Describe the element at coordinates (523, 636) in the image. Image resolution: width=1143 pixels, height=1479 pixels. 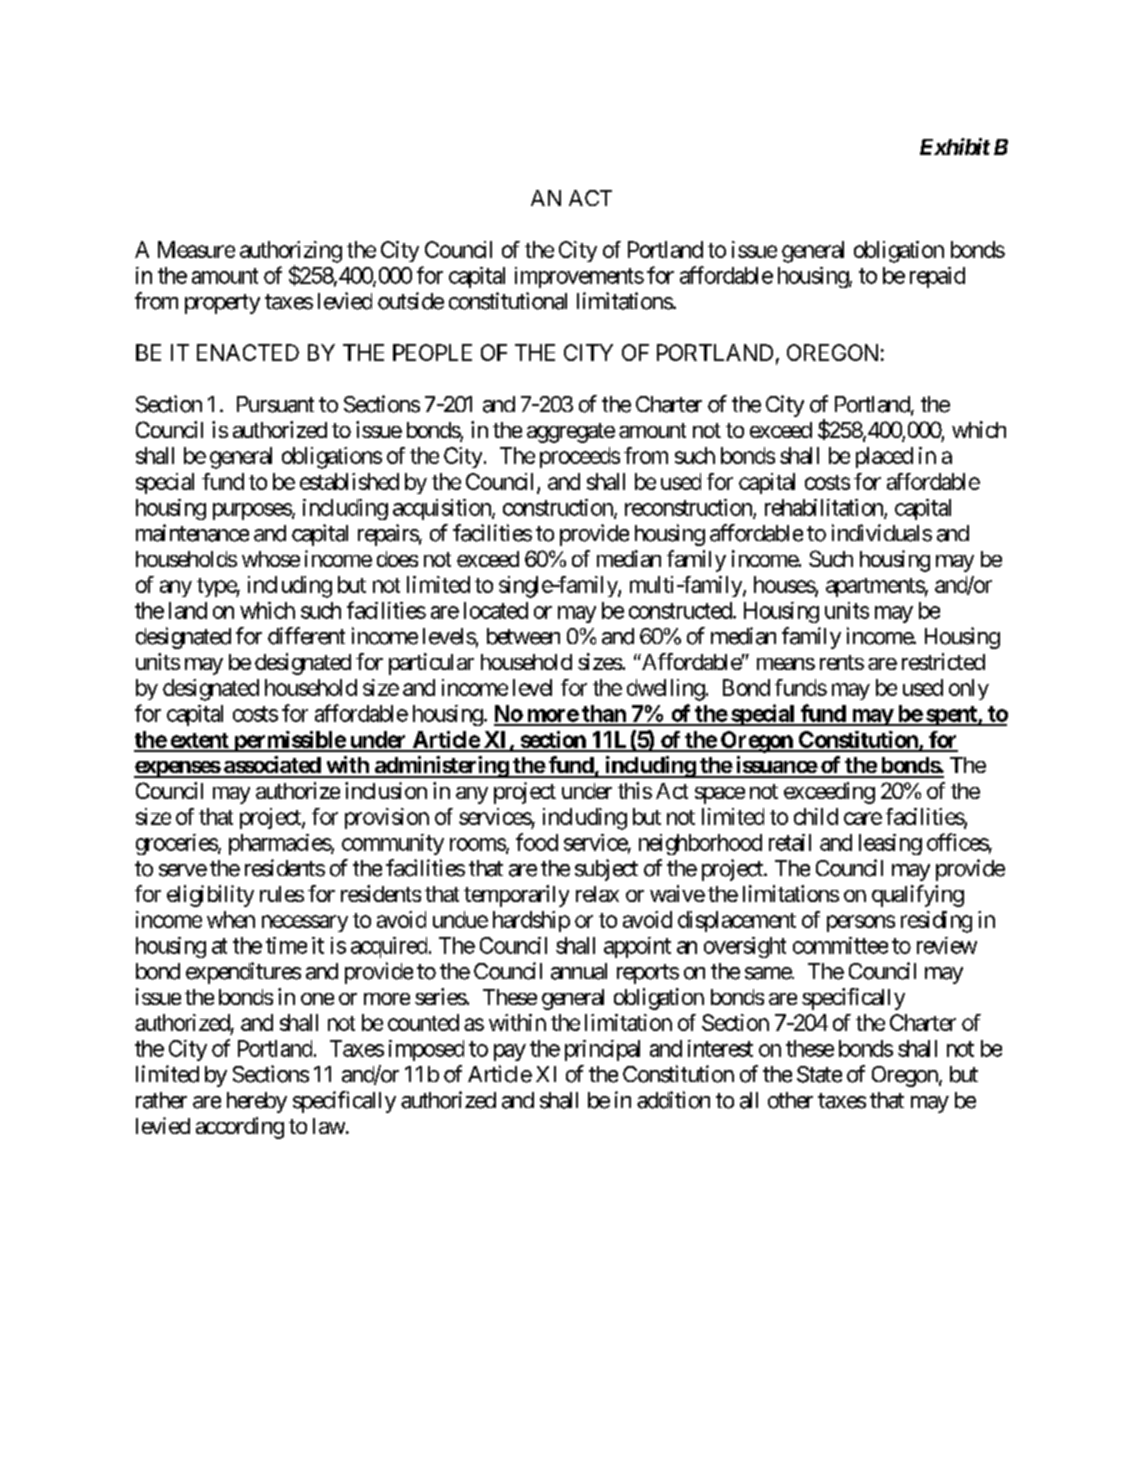
I see `between` at that location.
